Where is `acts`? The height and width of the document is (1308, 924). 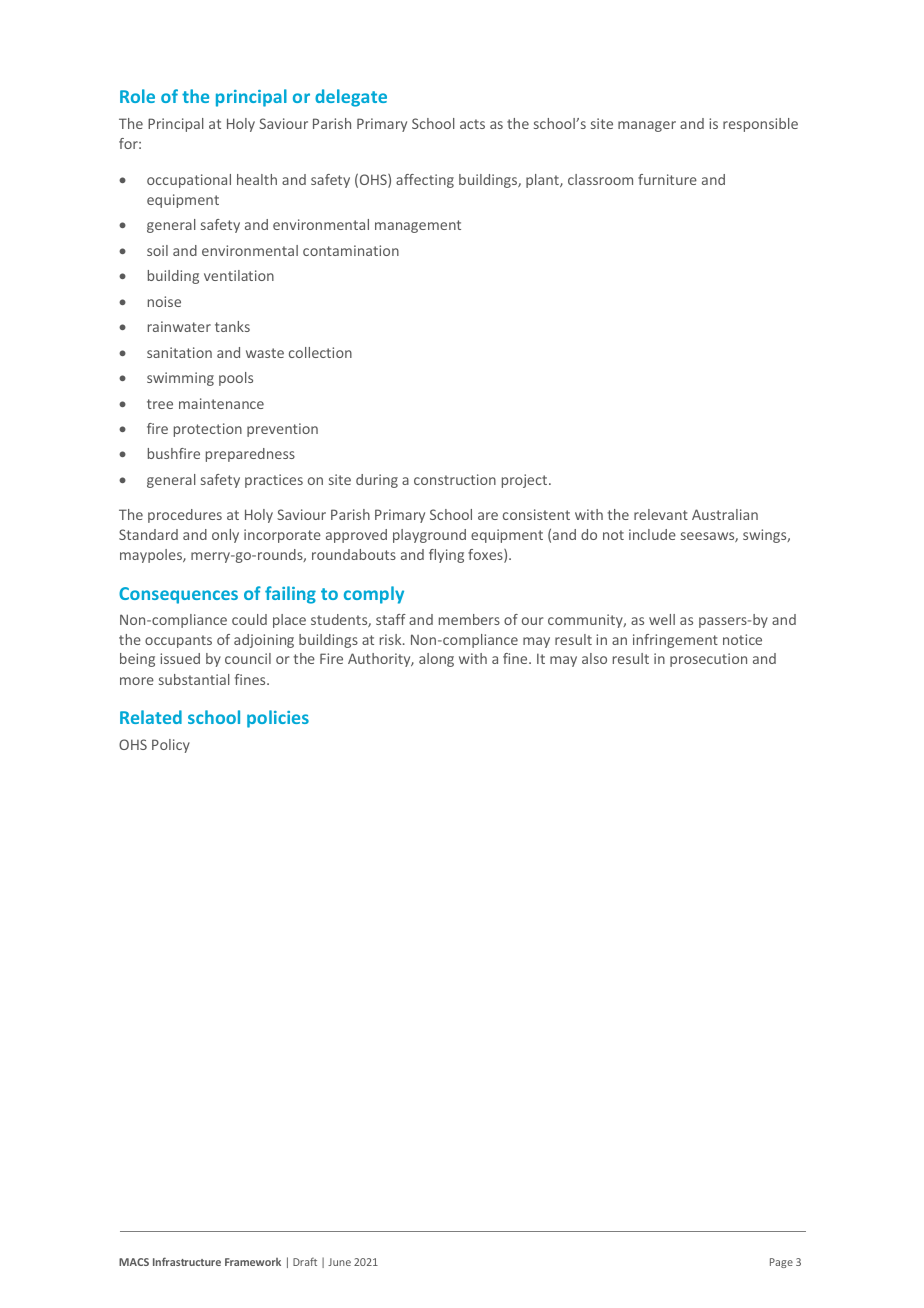 acts is located at coordinates (472, 124).
